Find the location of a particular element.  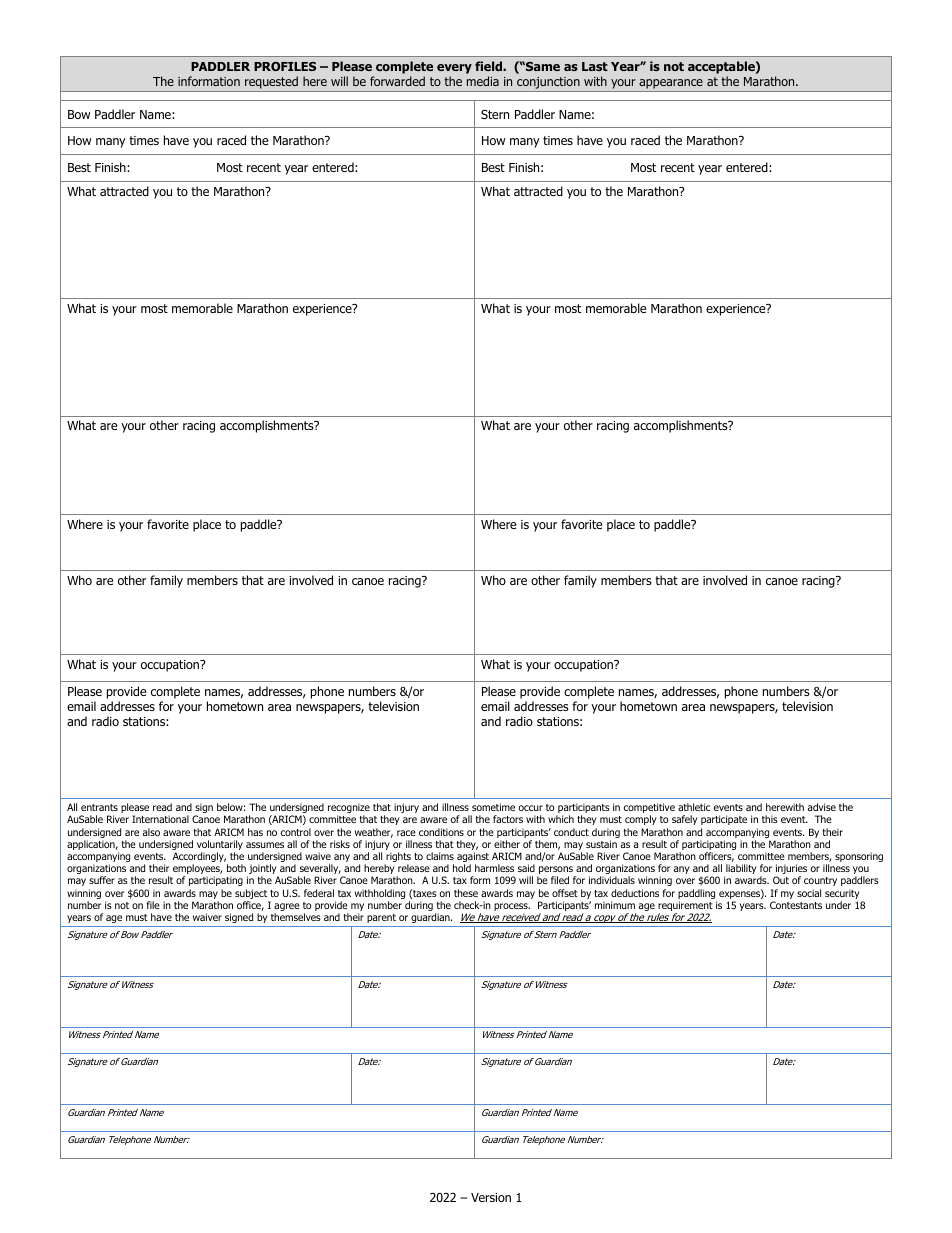

this is located at coordinates (770, 819).
